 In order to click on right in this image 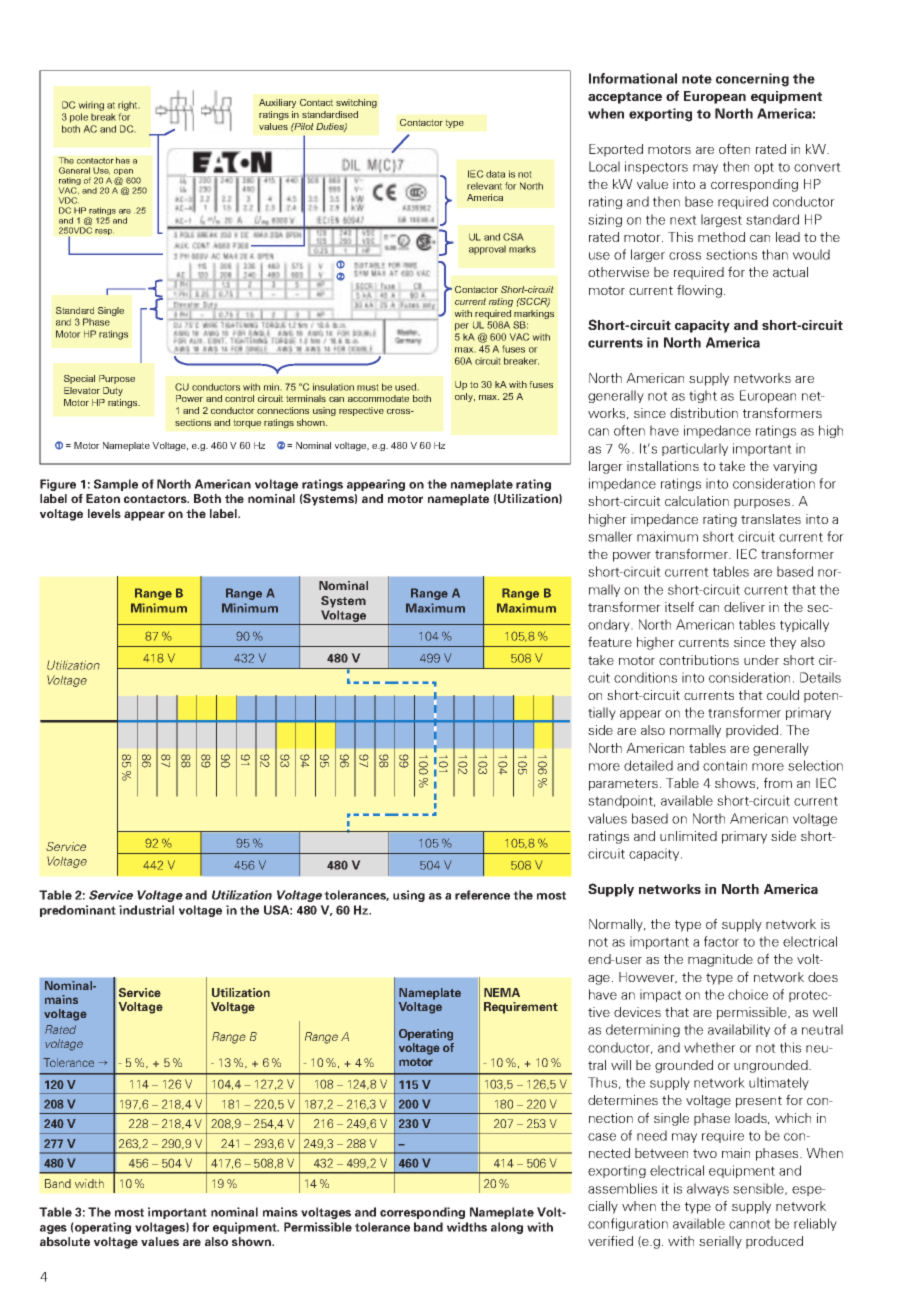, I will do `click(129, 106)`.
